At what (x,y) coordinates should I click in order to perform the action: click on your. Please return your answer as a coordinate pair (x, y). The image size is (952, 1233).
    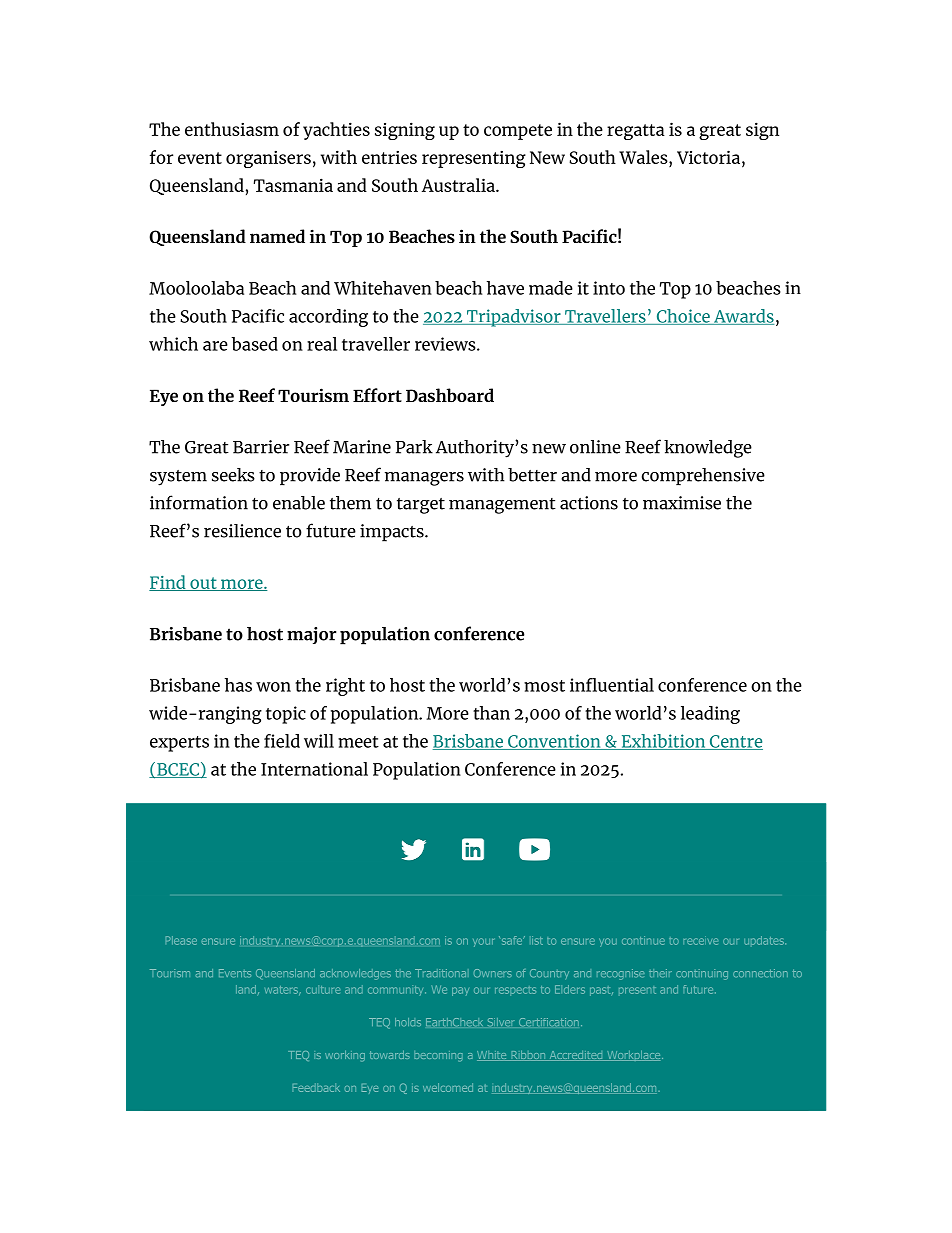
    Looking at the image, I should click on (483, 942).
